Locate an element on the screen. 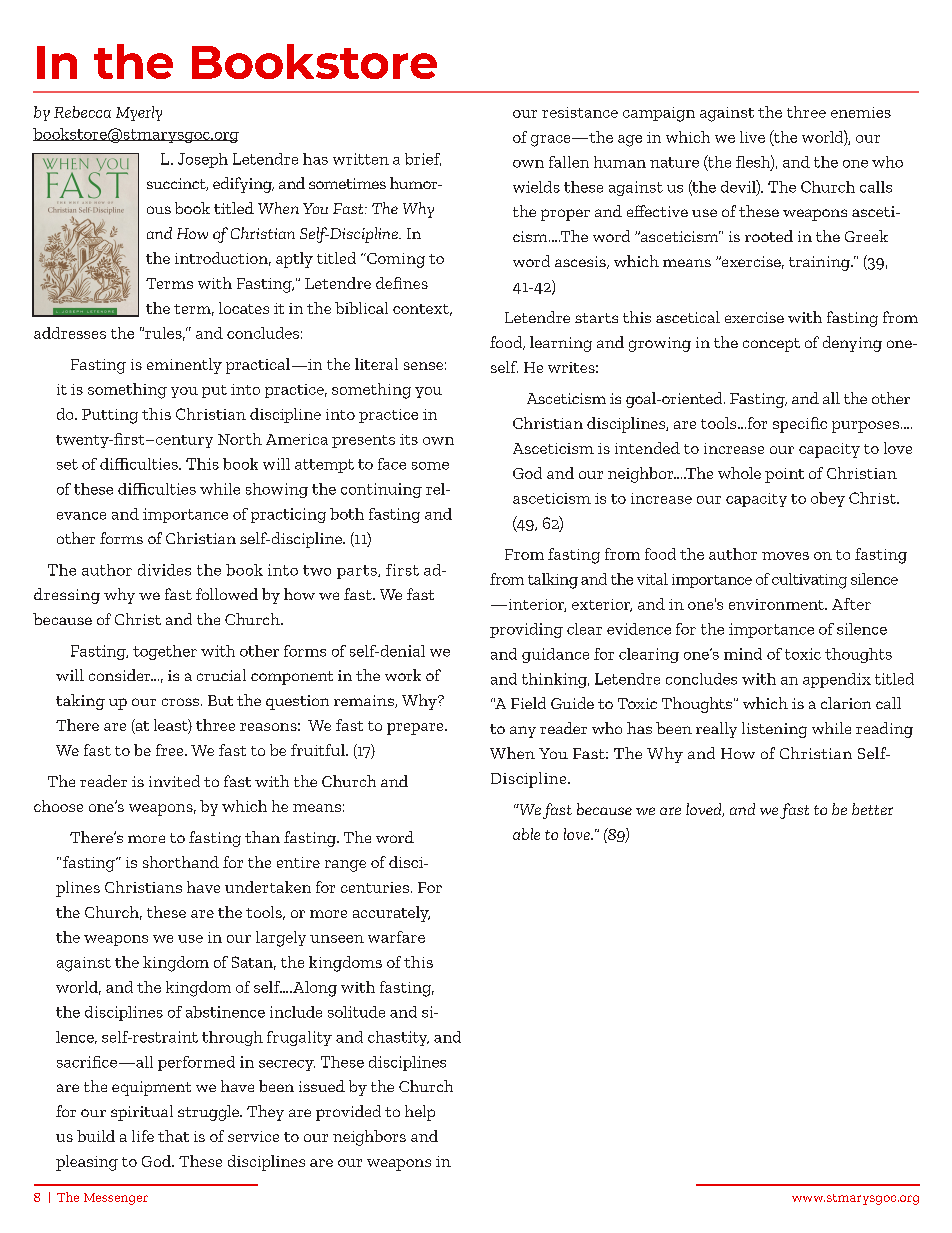 This screenshot has height=1233, width=952. Joseph is located at coordinates (203, 160).
